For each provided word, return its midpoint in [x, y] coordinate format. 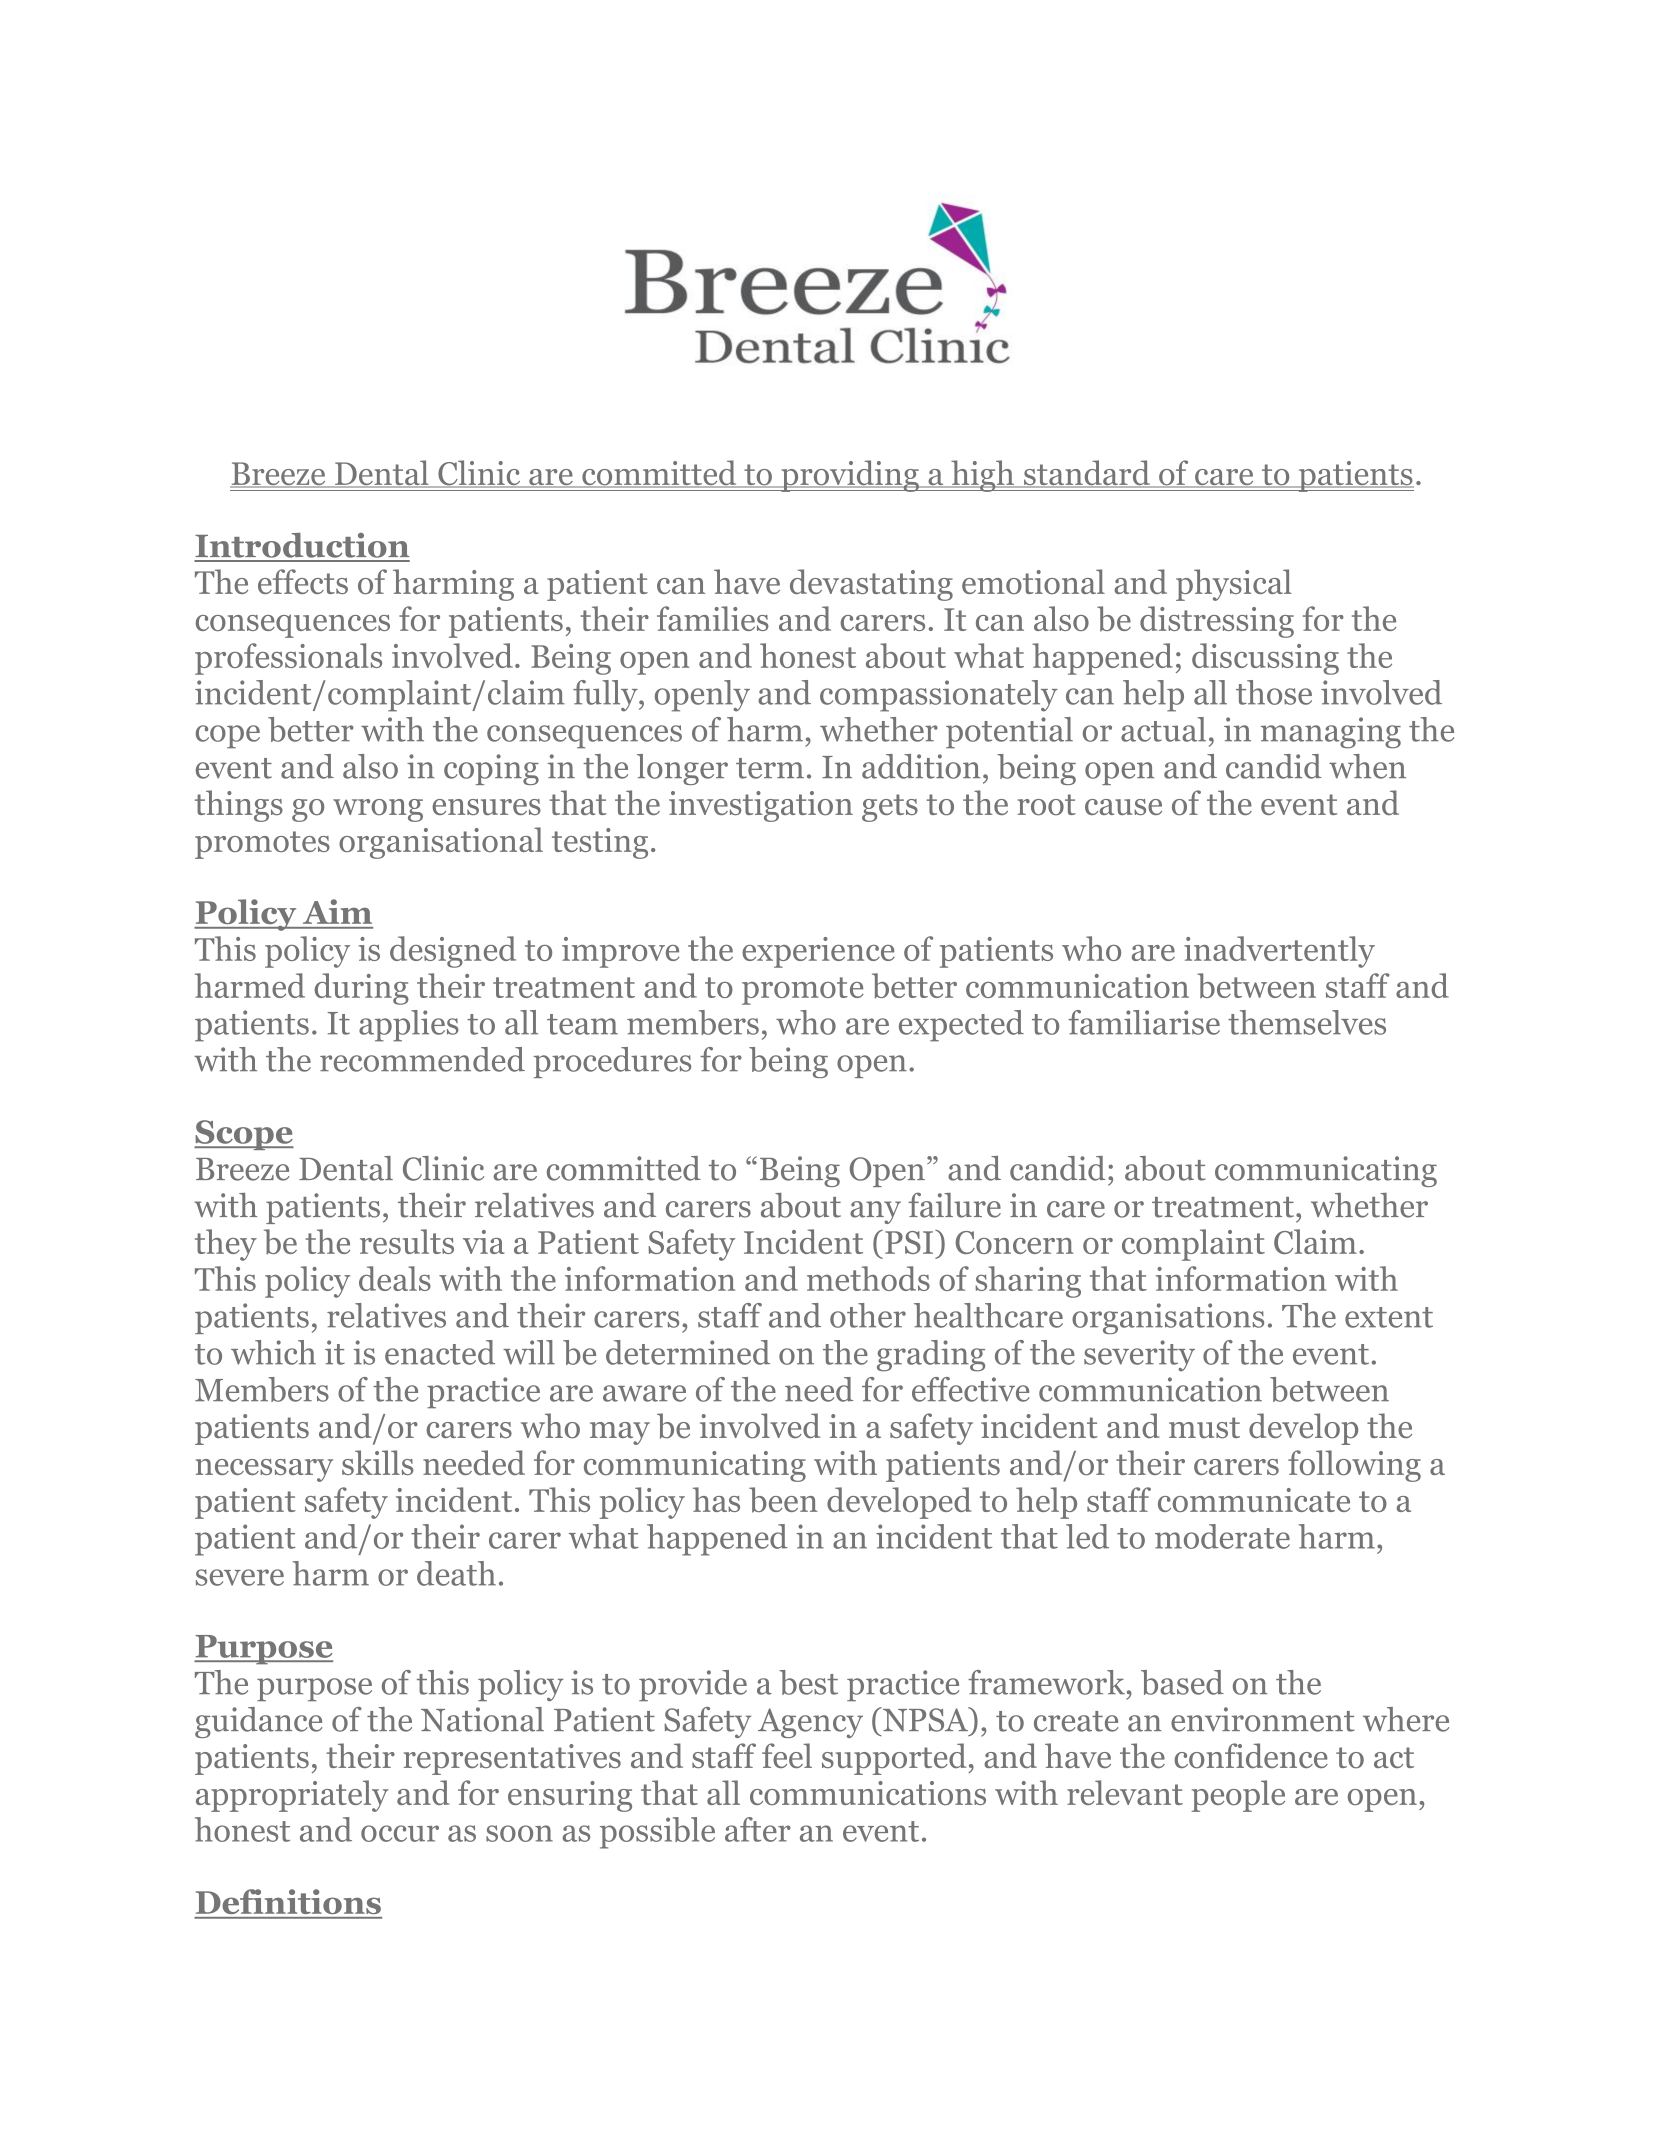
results [407, 1241]
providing [850, 476]
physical [1234, 585]
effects [303, 581]
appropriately [292, 1796]
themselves [1307, 1022]
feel [787, 1755]
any [875, 1212]
